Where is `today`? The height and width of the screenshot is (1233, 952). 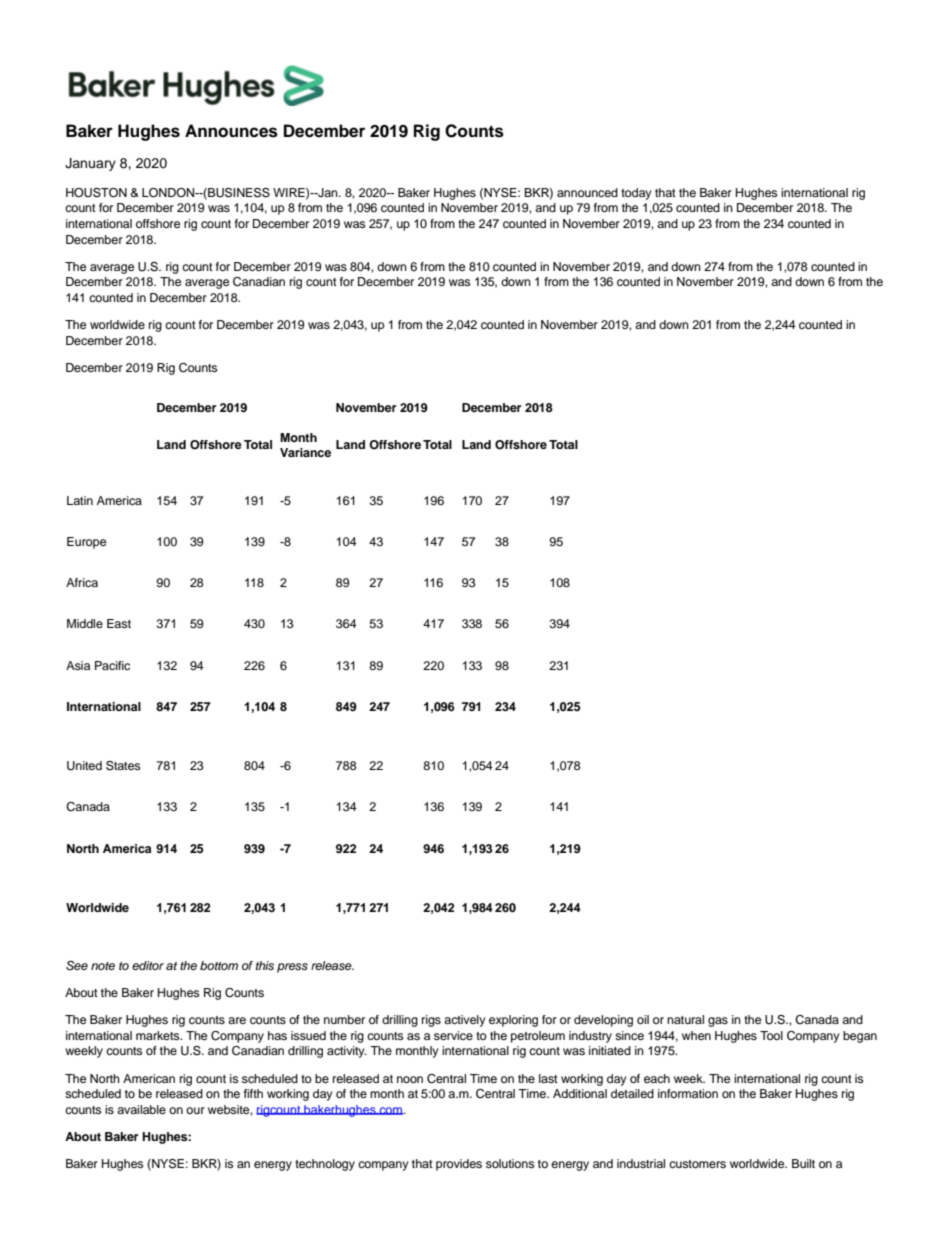
today is located at coordinates (636, 194).
